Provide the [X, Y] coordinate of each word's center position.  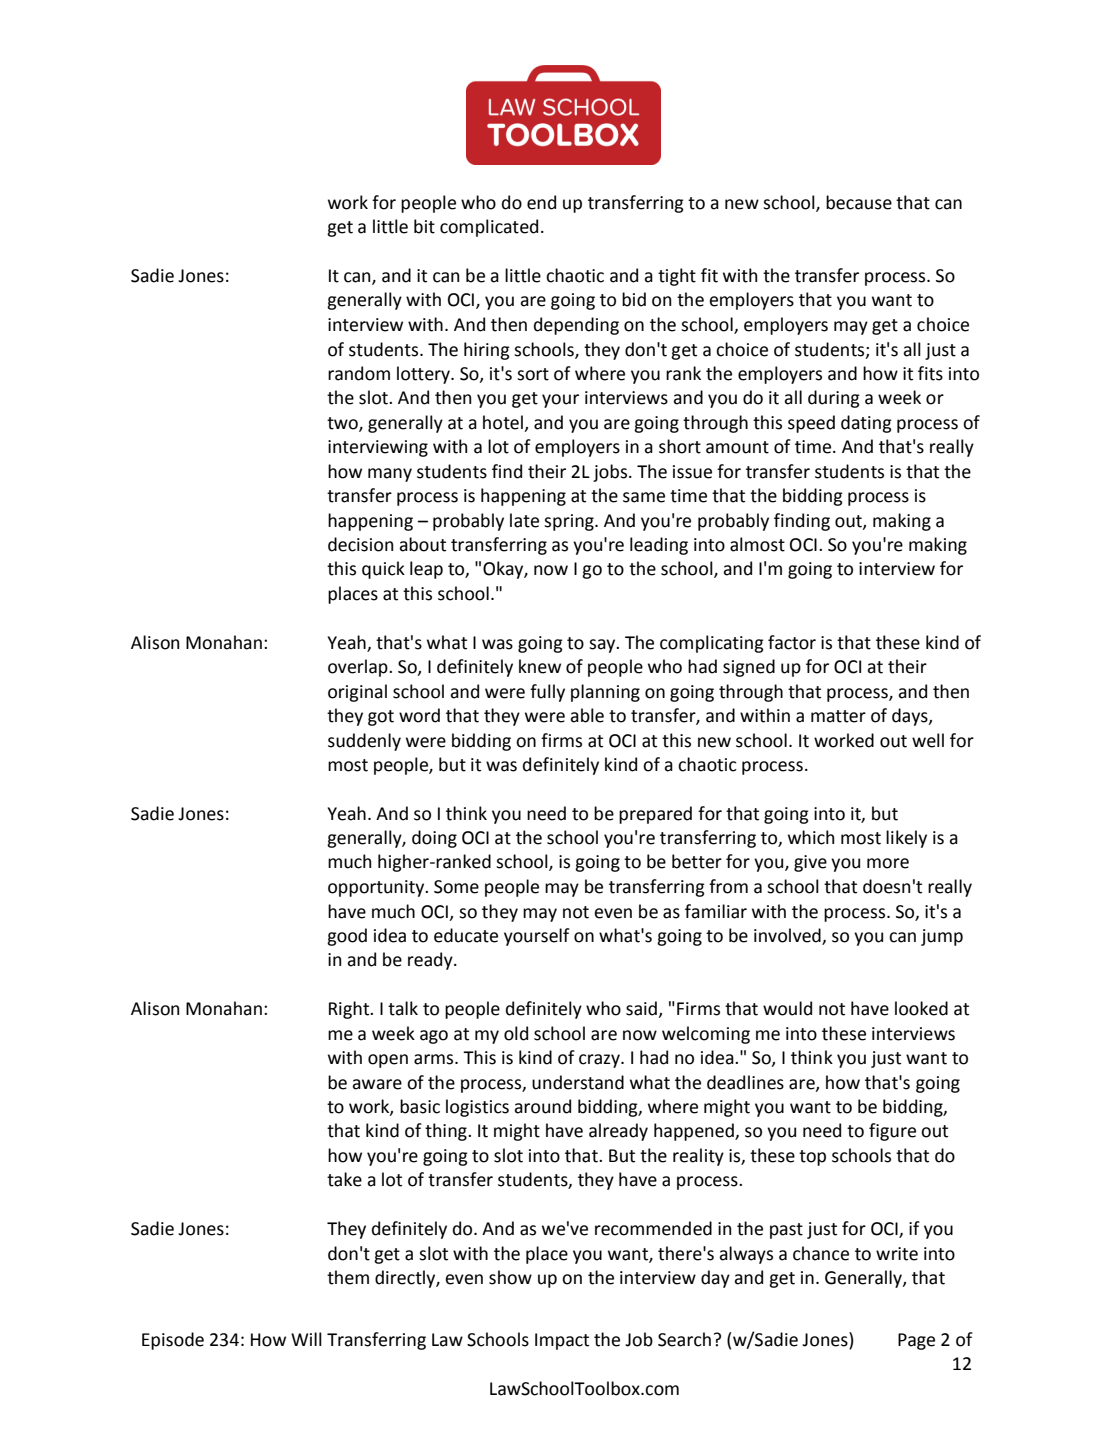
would [787, 1008]
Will [306, 1339]
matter [838, 716]
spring [570, 522]
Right [350, 1010]
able [587, 715]
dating [866, 424]
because [859, 202]
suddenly [364, 742]
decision [360, 544]
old [516, 1033]
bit [424, 226]
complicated [489, 228]
